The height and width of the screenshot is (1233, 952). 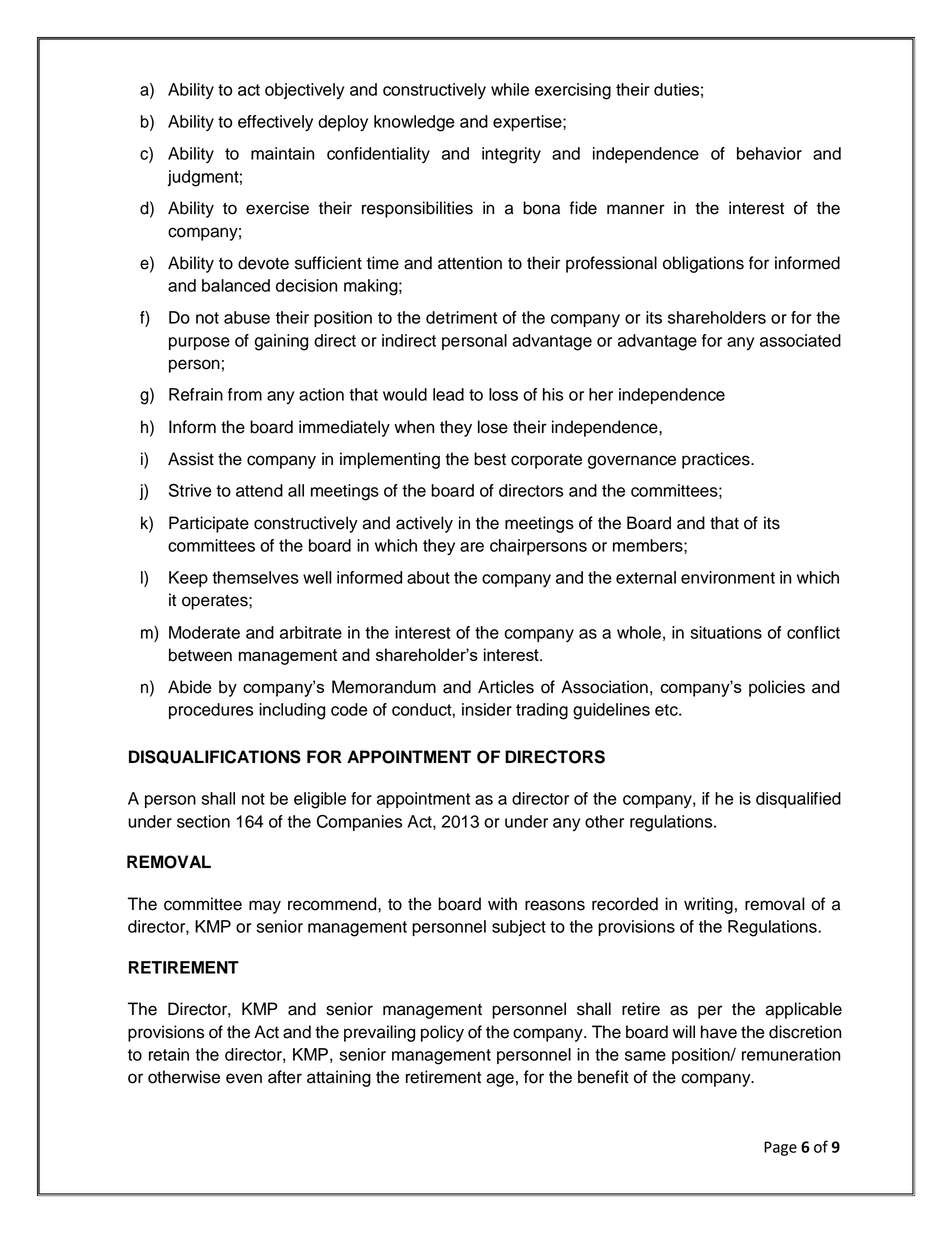 I want to click on even, so click(x=244, y=1078).
